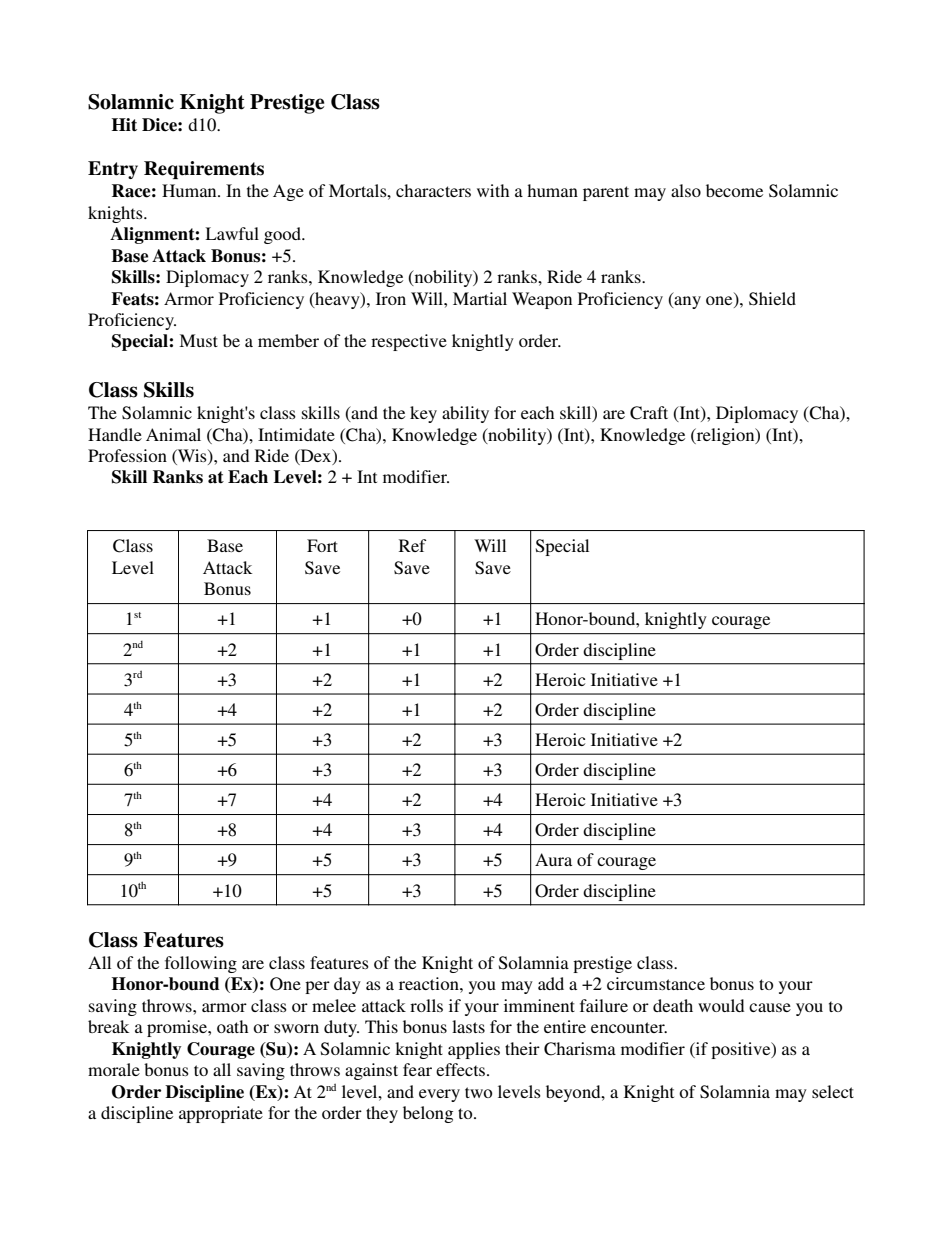 This screenshot has height=1233, width=952. What do you see at coordinates (553, 859) in the screenshot?
I see `Aura` at bounding box center [553, 859].
